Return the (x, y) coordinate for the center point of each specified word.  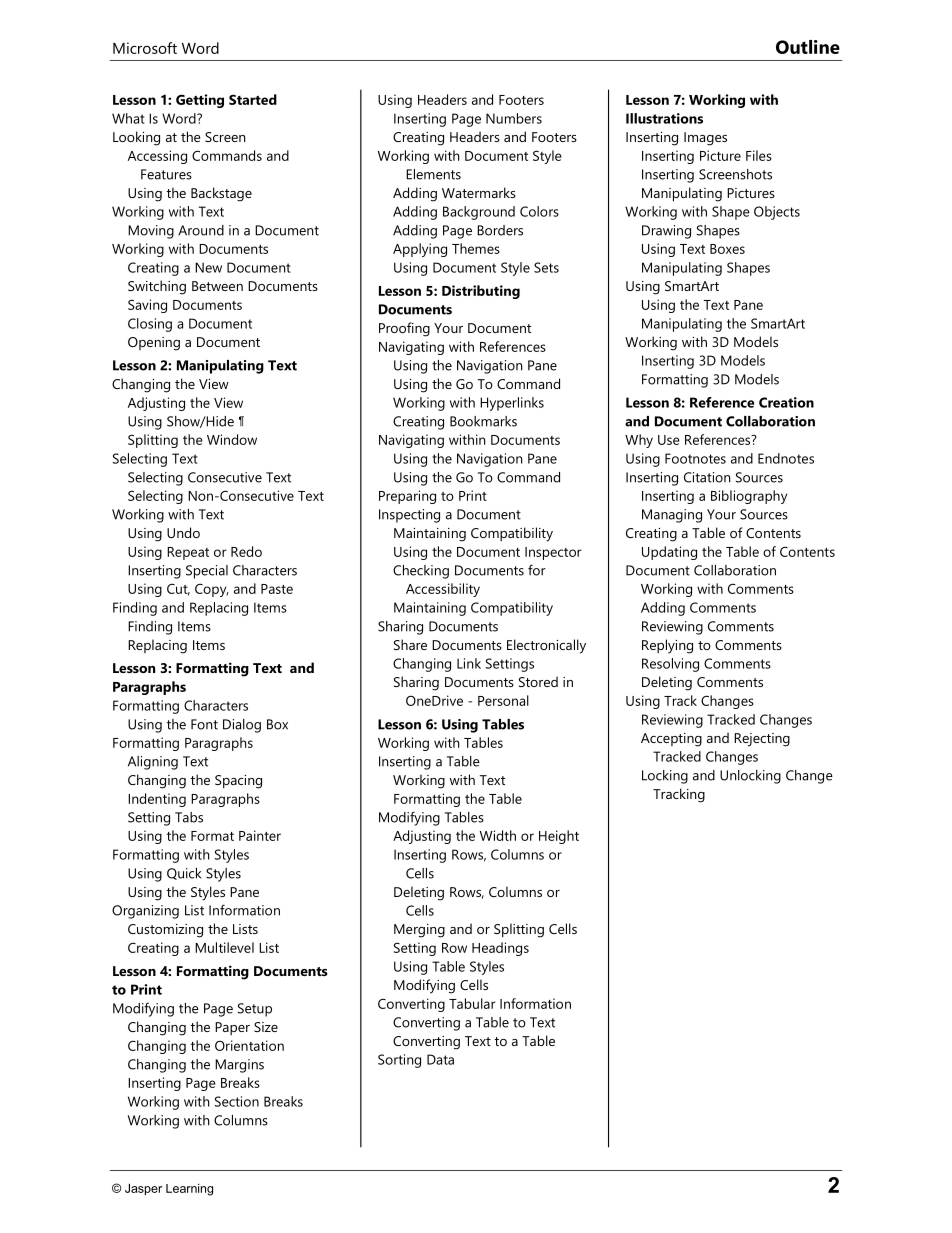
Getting (200, 101)
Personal (503, 700)
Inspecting (409, 516)
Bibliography (749, 497)
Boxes (727, 249)
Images (705, 139)
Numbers (514, 118)
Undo (183, 532)
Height (559, 837)
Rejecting (762, 740)
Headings (500, 949)
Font (204, 724)
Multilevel (224, 947)
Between (217, 286)
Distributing (481, 292)
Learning (189, 1190)
